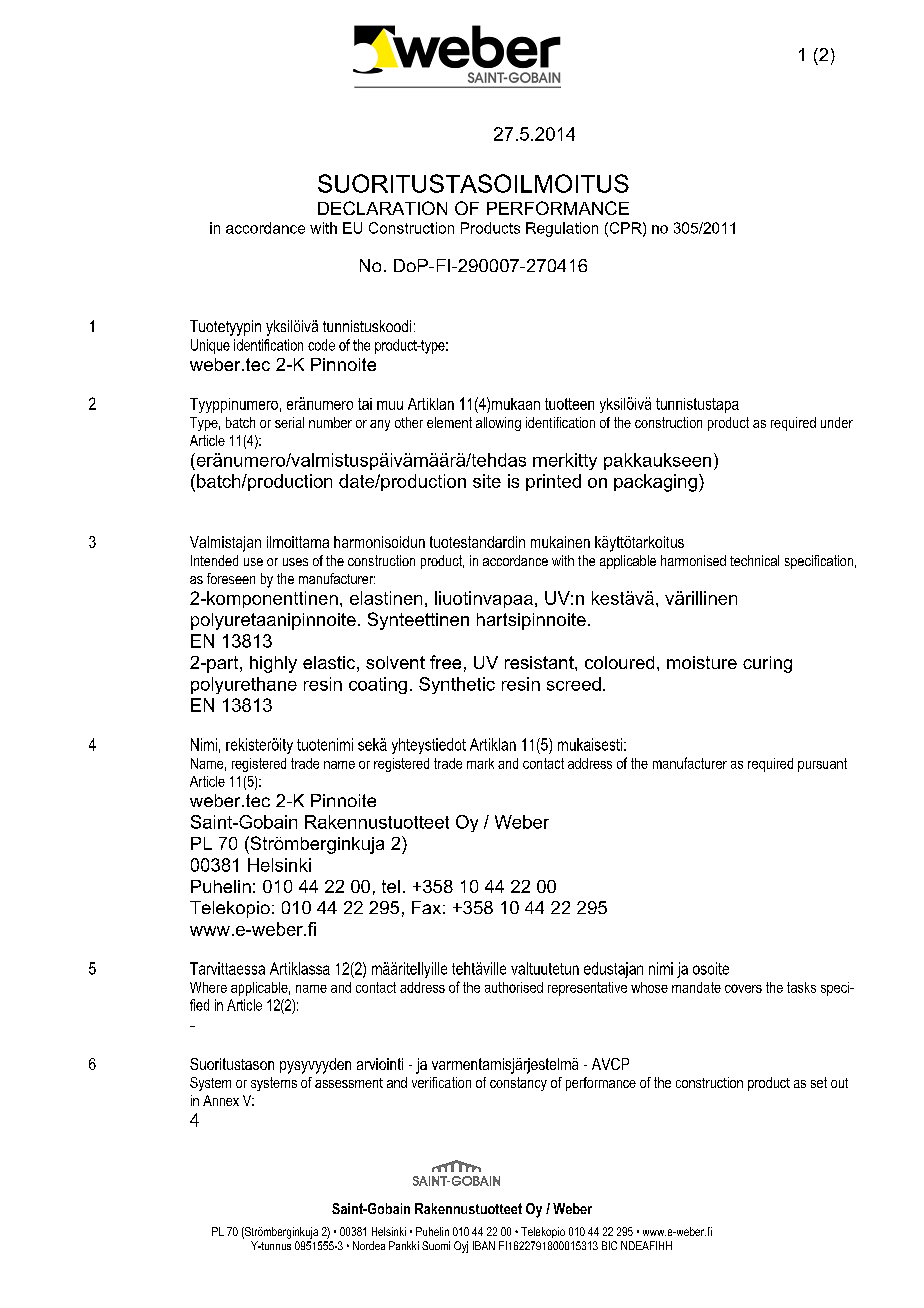  Describe the element at coordinates (609, 1245) in the page. I see `BIC` at that location.
